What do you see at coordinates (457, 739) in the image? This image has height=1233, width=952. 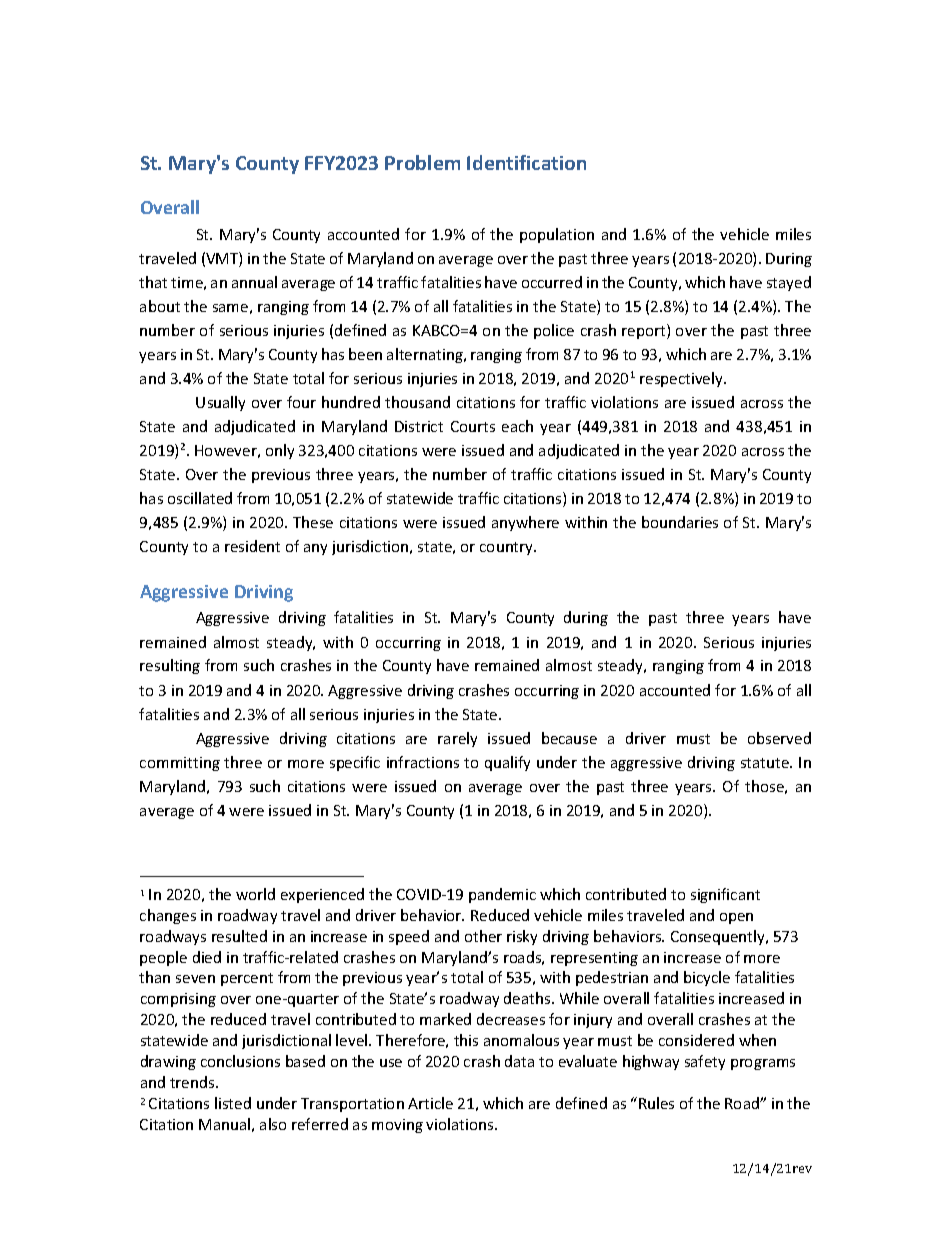 I see `rarely` at bounding box center [457, 739].
